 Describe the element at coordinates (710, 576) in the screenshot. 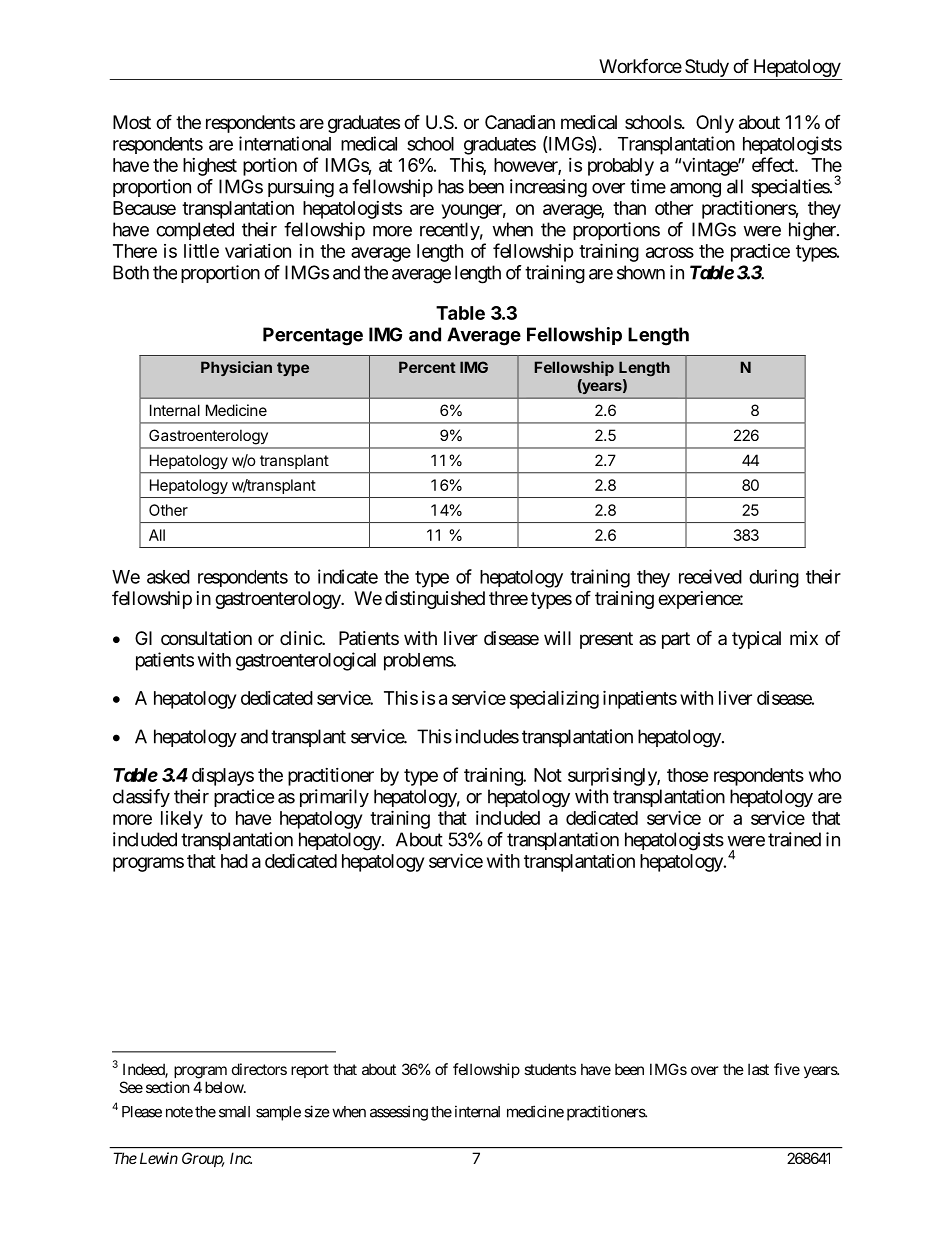

I see `received` at that location.
